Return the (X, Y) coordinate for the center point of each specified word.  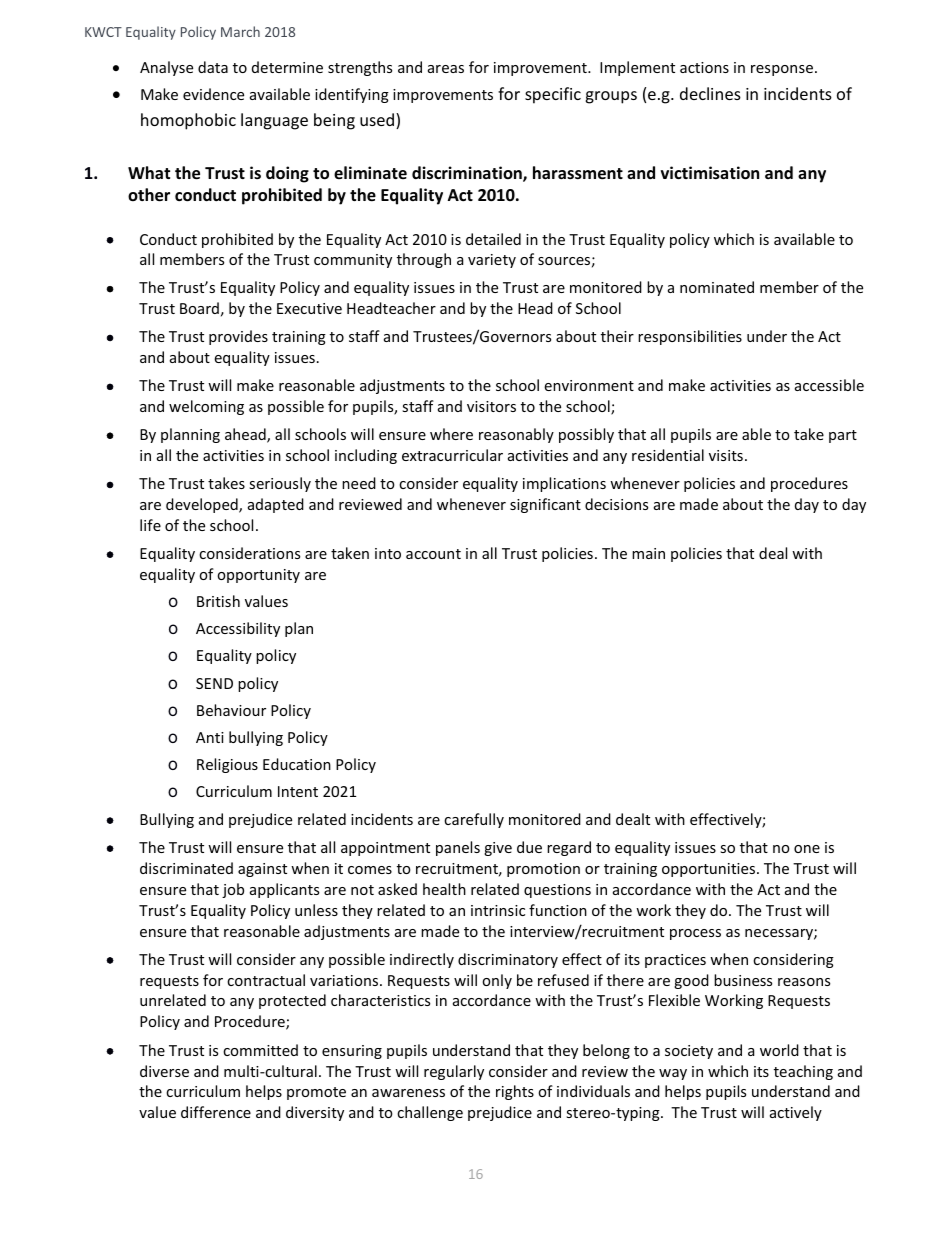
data (213, 67)
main (648, 553)
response (783, 70)
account (433, 554)
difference (216, 1112)
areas (446, 69)
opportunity (258, 576)
